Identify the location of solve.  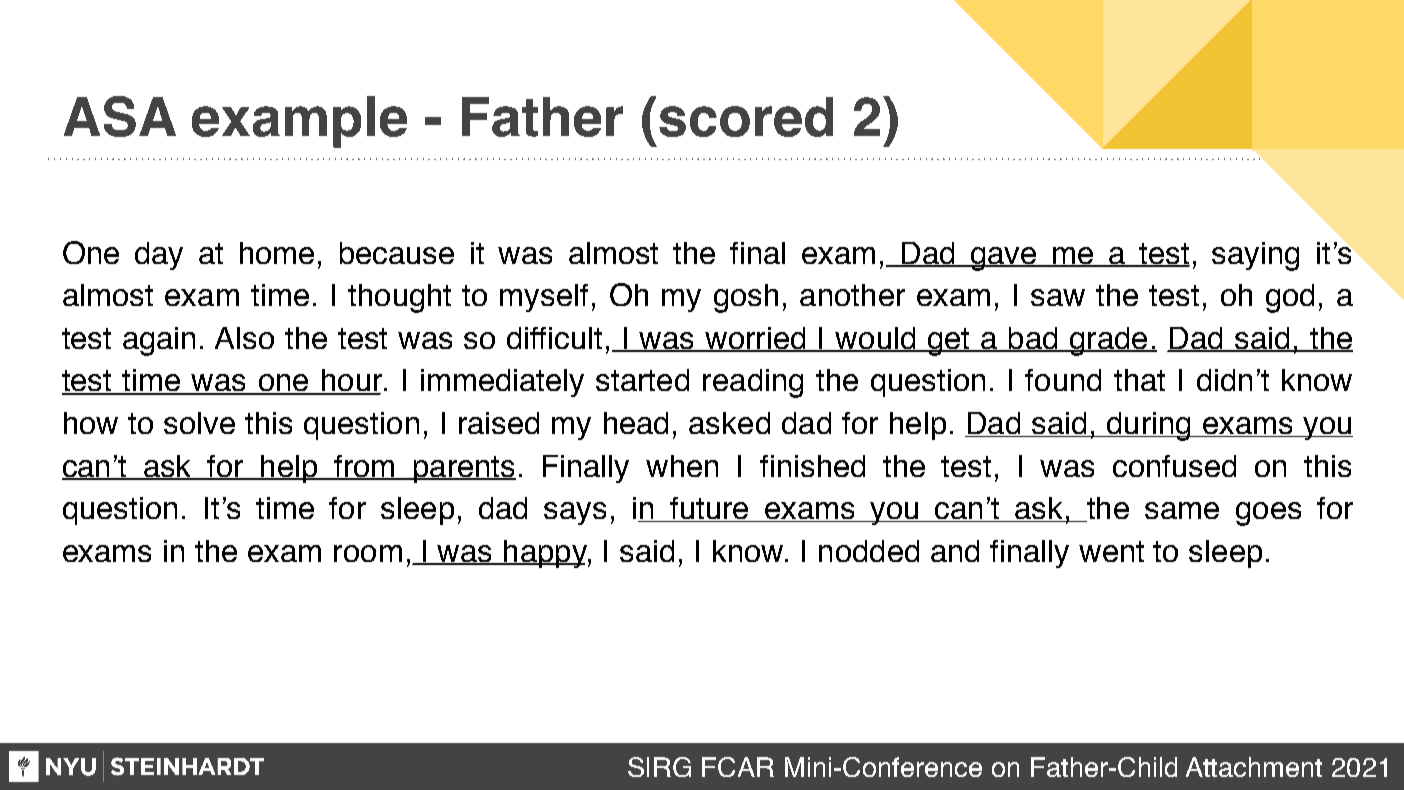
(199, 423).
